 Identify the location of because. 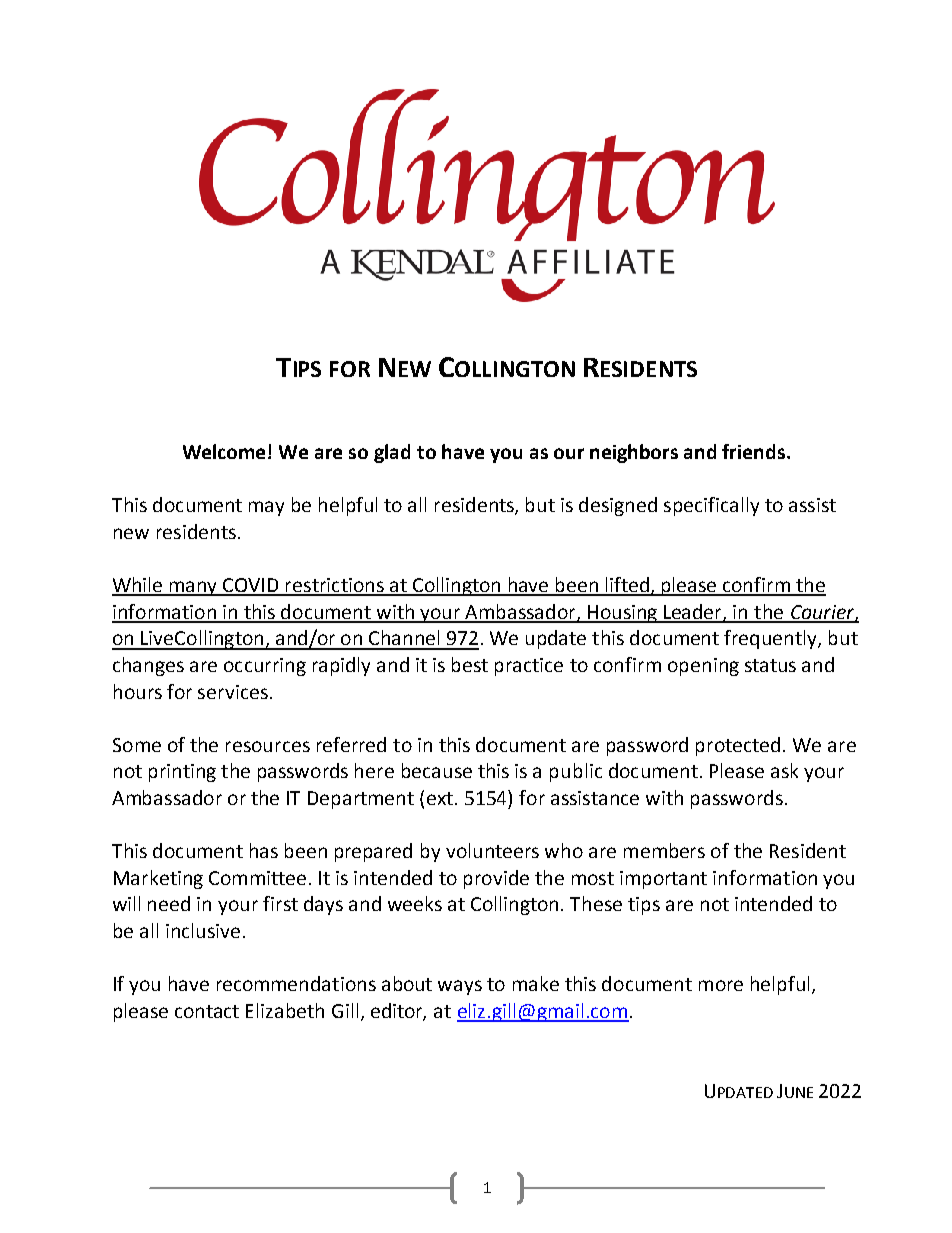
(437, 770).
